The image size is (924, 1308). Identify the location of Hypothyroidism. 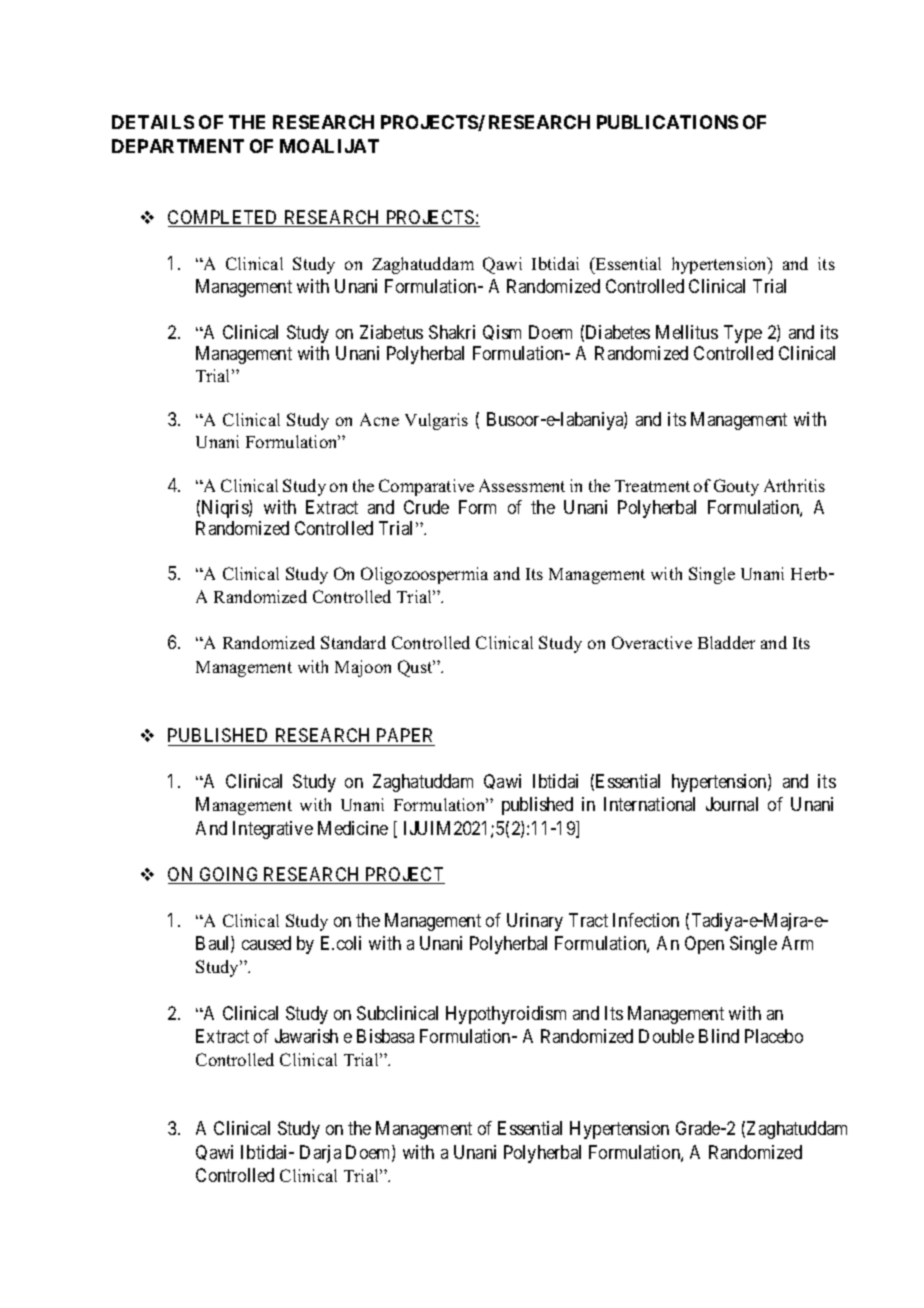
(506, 1015).
